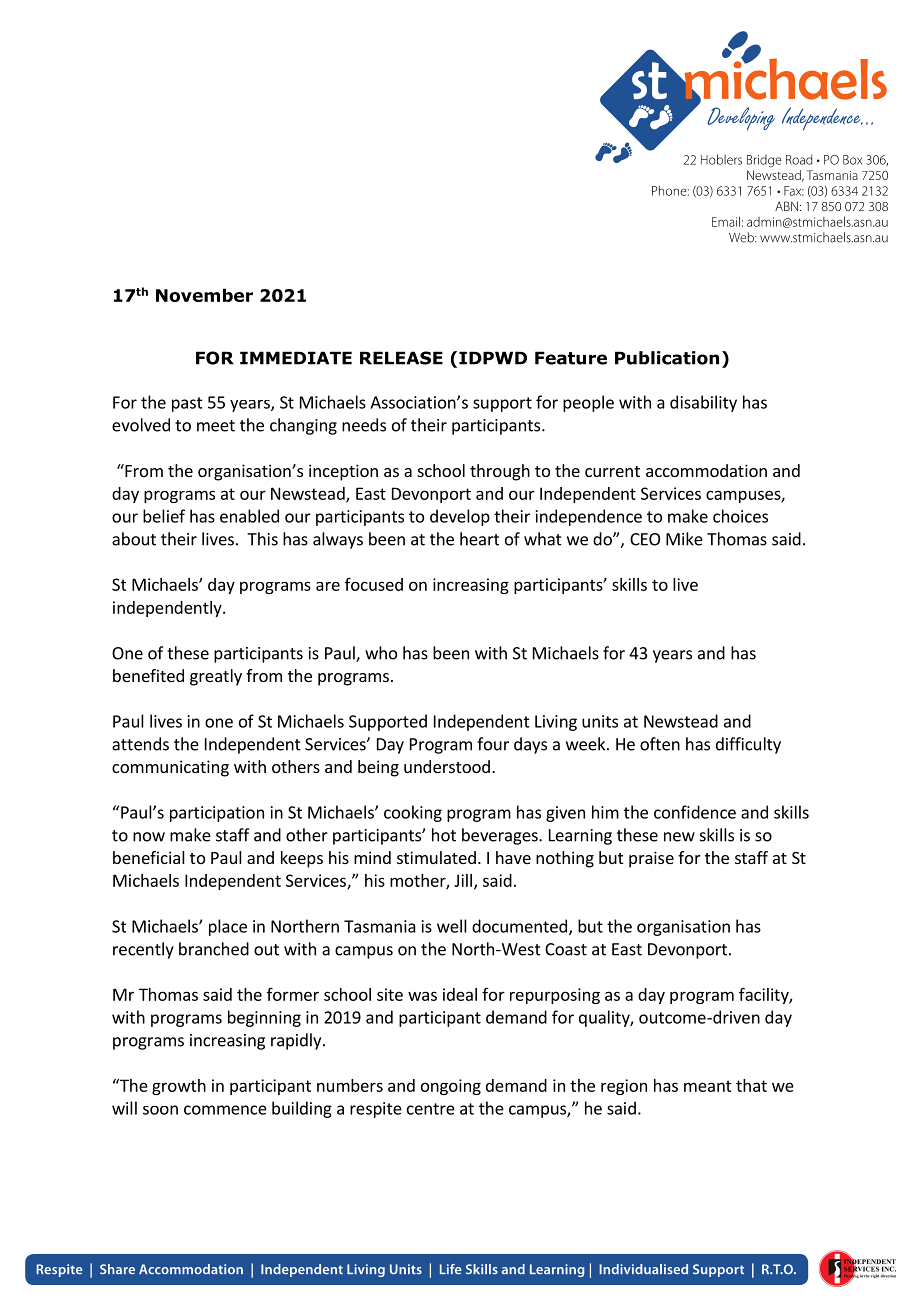 The image size is (924, 1309). I want to click on November, so click(204, 295).
